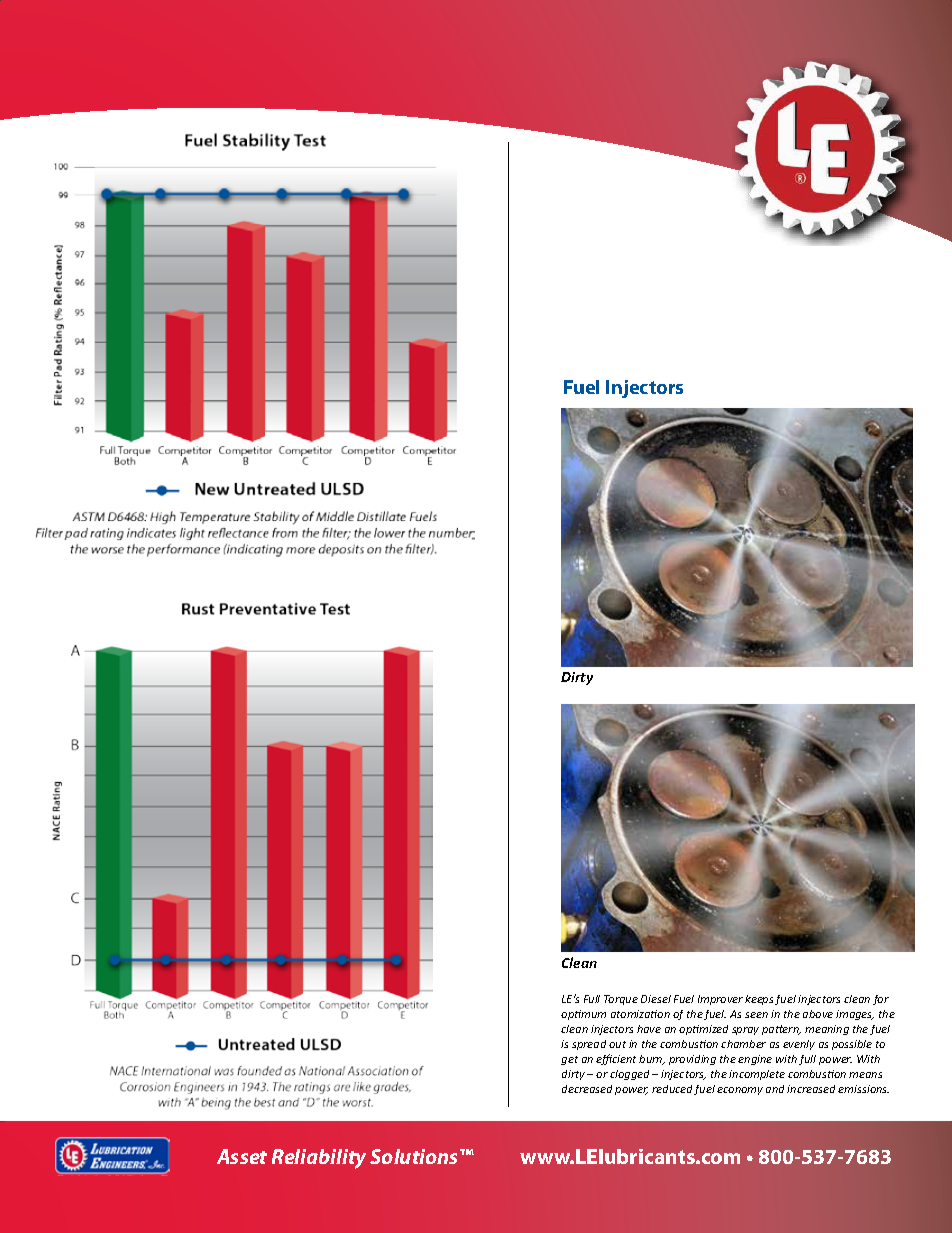  Describe the element at coordinates (415, 1156) in the screenshot. I see `Solutions` at that location.
